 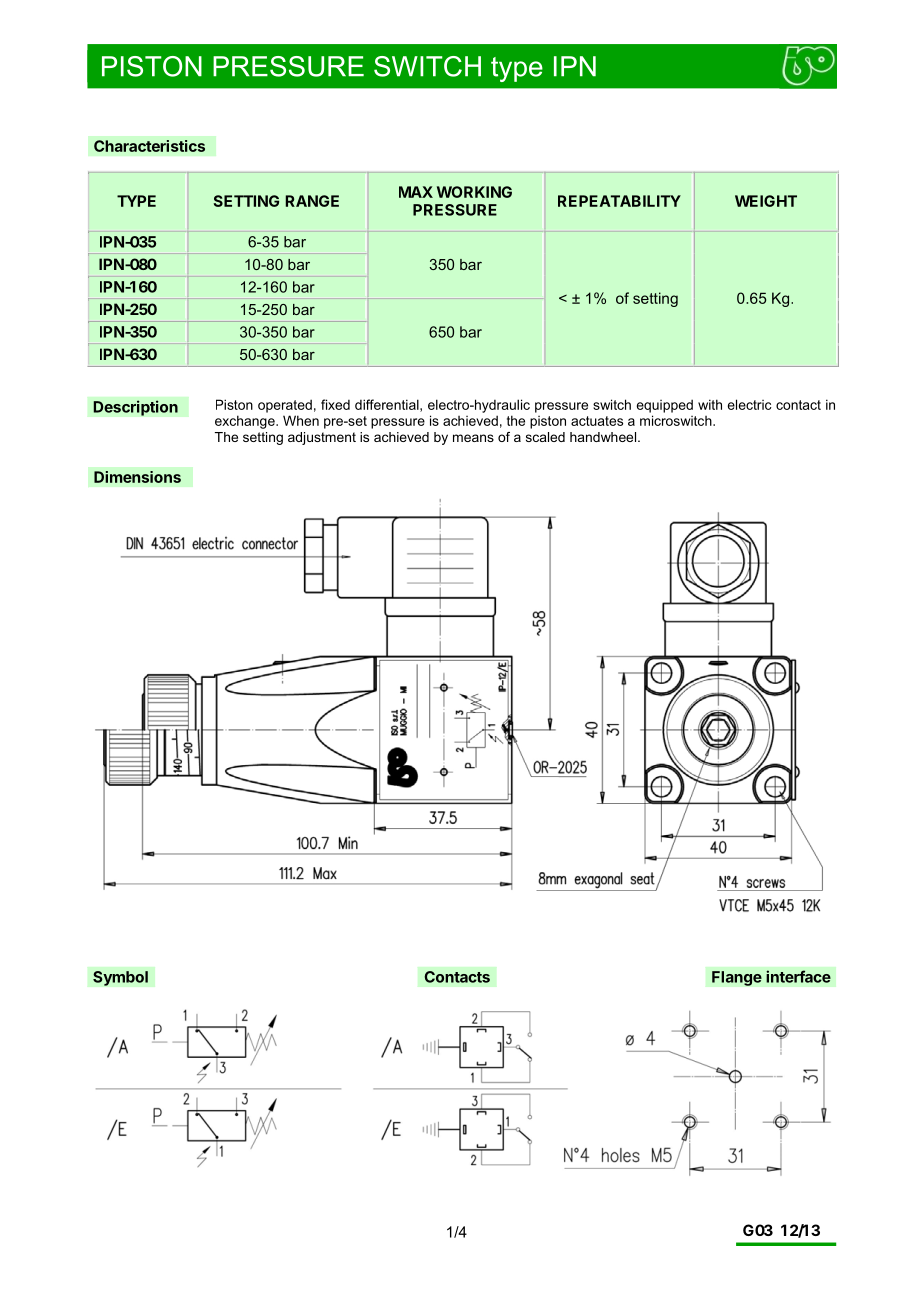 What do you see at coordinates (120, 978) in the screenshot?
I see `Symbol` at bounding box center [120, 978].
